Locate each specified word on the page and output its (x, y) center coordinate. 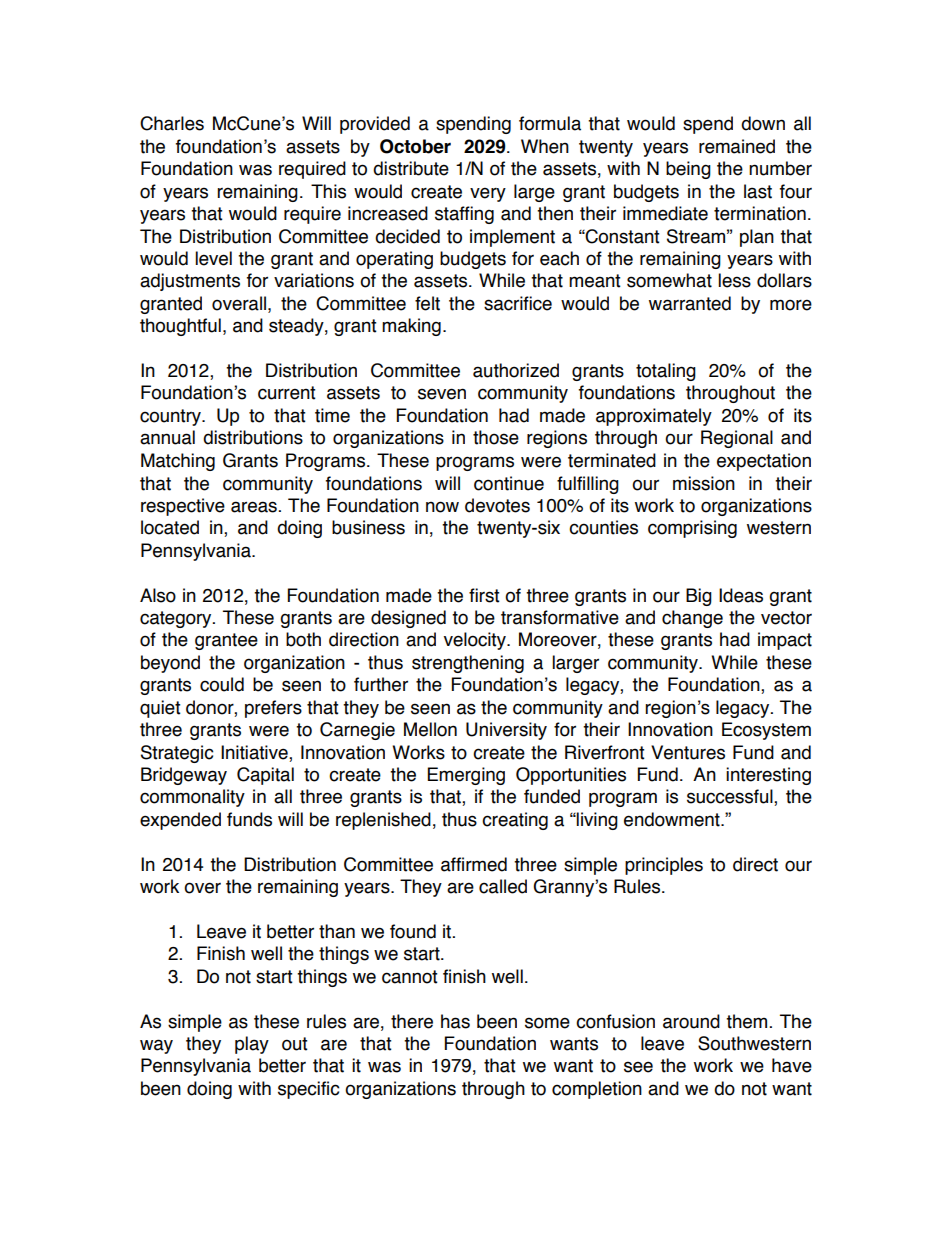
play (252, 1045)
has (455, 1021)
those (496, 437)
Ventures (688, 752)
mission (704, 483)
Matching (178, 462)
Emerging (466, 776)
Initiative (255, 752)
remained (737, 146)
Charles (172, 123)
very (488, 194)
